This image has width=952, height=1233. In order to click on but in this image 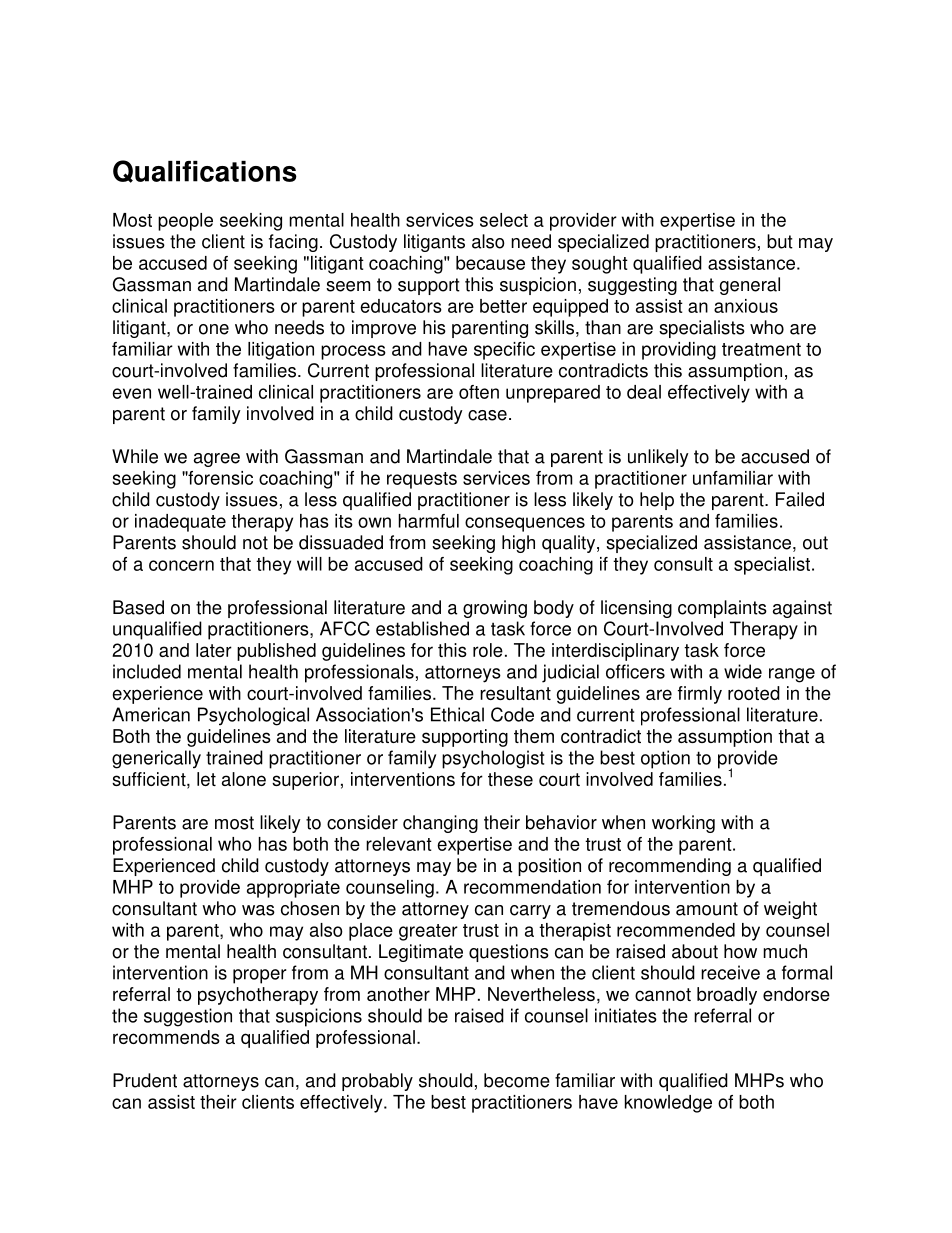, I will do `click(780, 241)`.
